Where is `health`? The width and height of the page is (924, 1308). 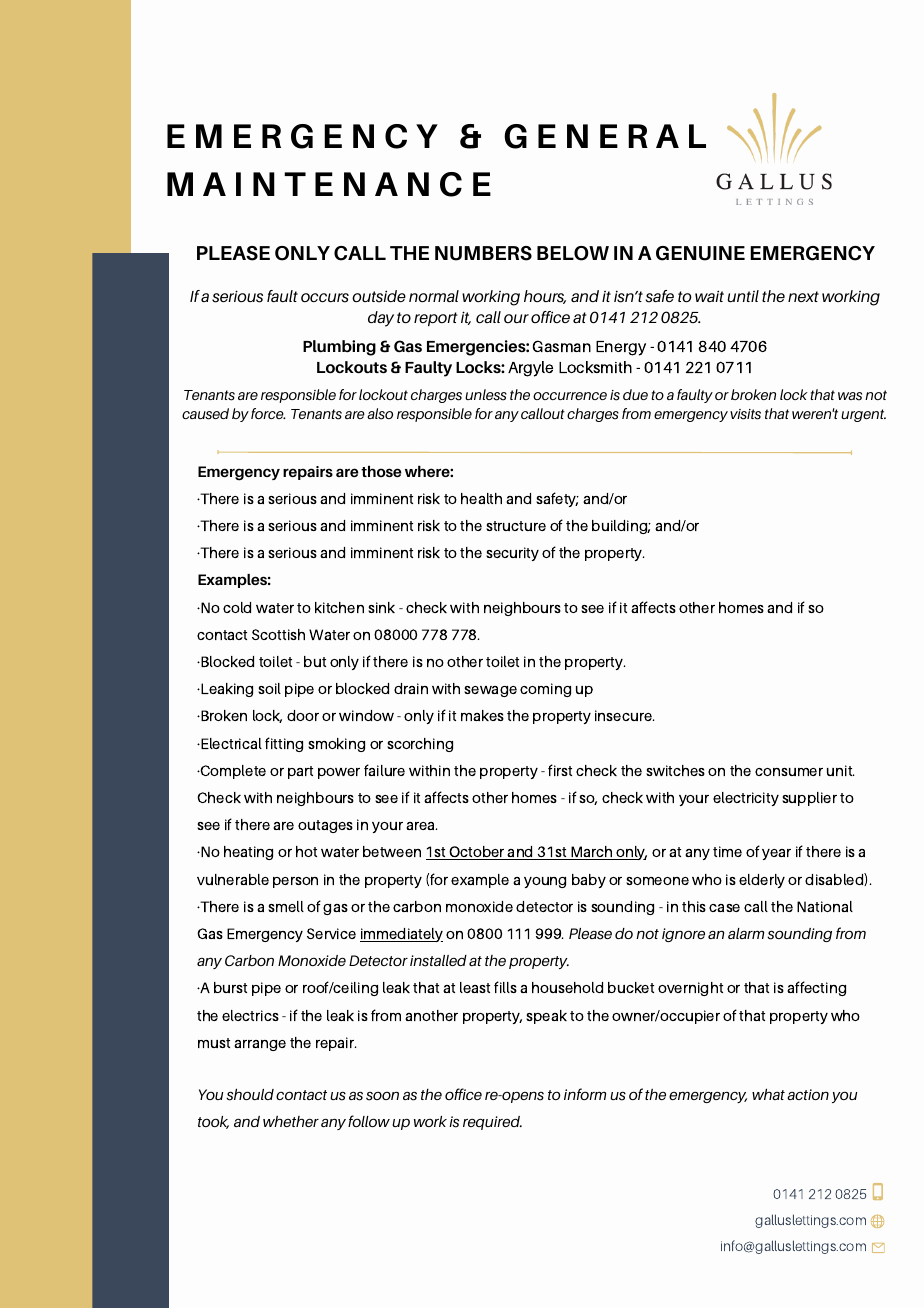 health is located at coordinates (481, 498).
